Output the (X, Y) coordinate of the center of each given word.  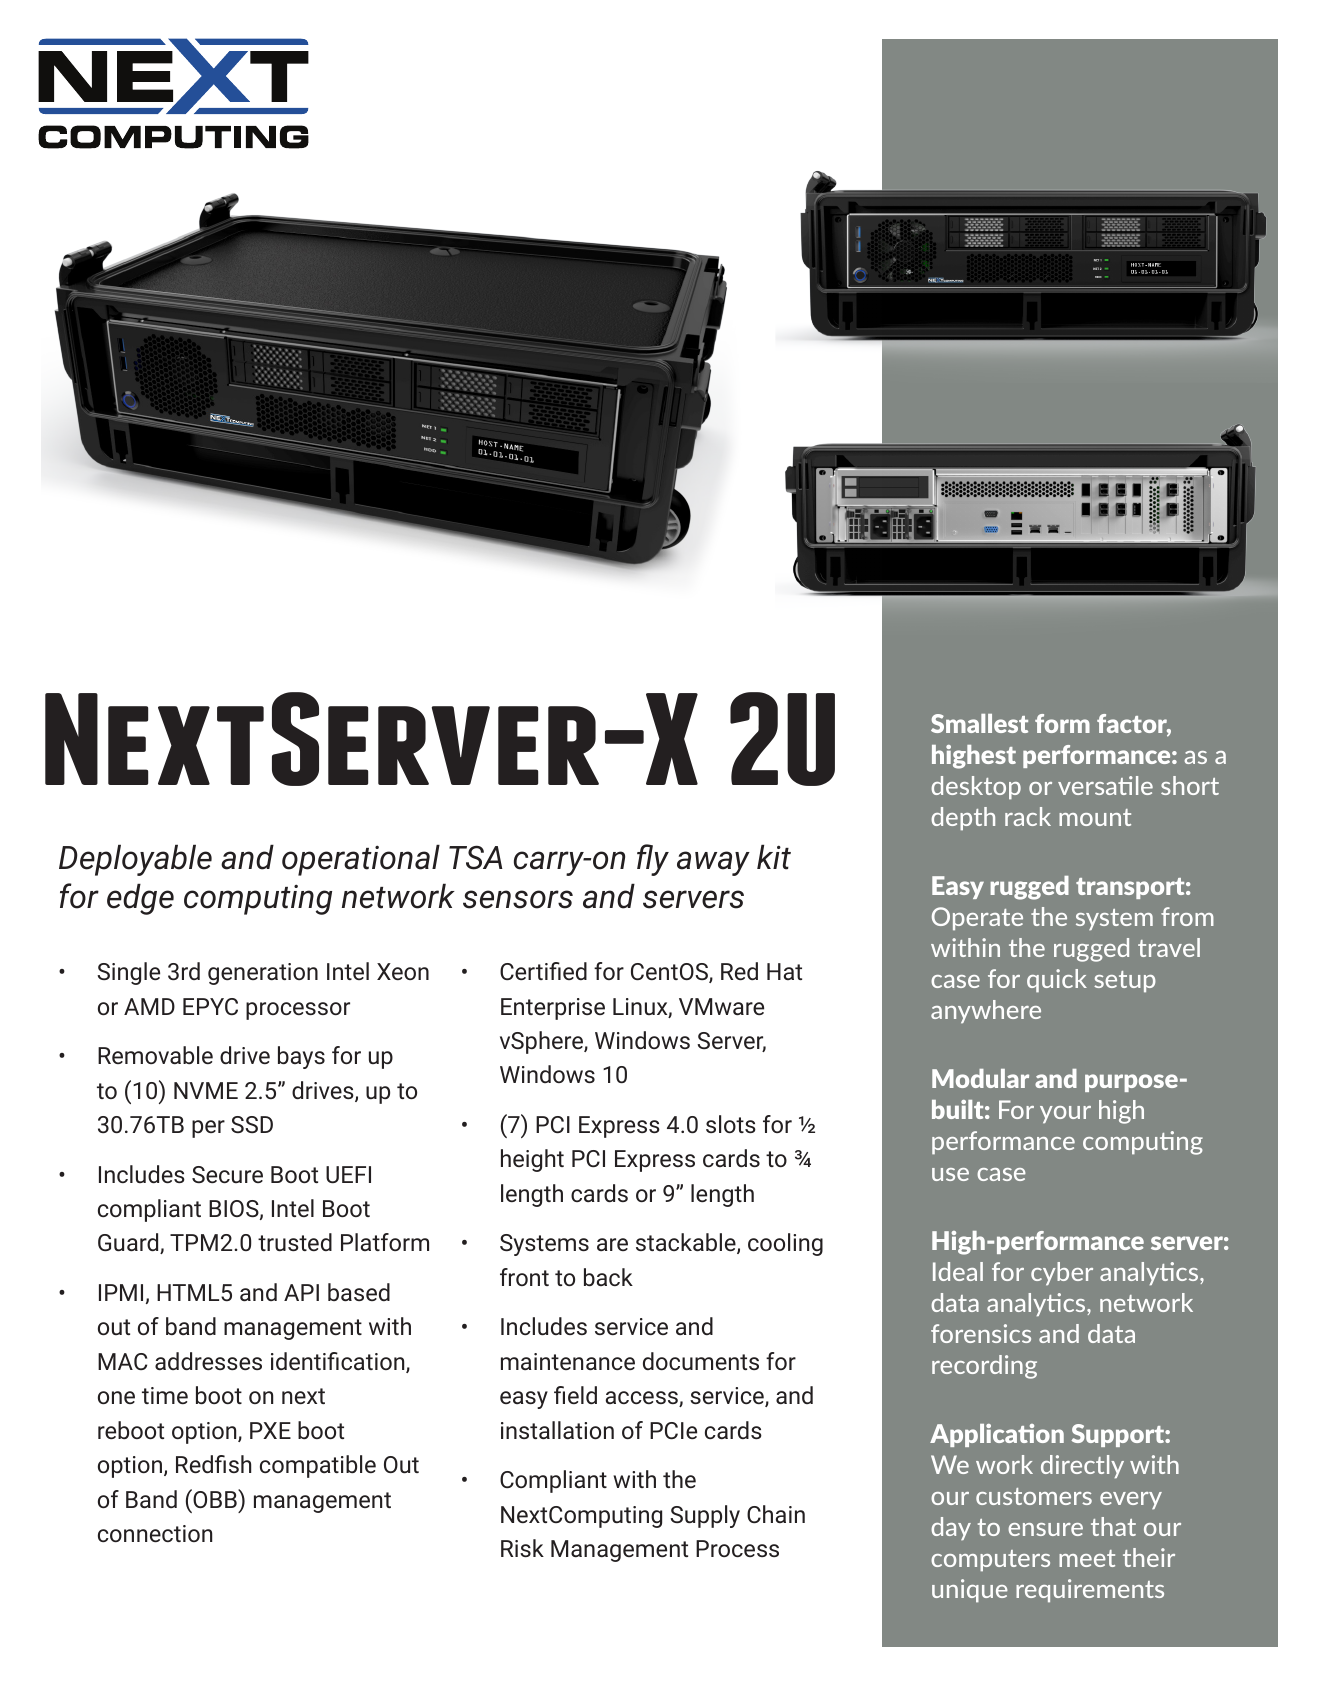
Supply (705, 1516)
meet (1087, 1558)
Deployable (135, 860)
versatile (1105, 785)
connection (155, 1533)
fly (653, 860)
